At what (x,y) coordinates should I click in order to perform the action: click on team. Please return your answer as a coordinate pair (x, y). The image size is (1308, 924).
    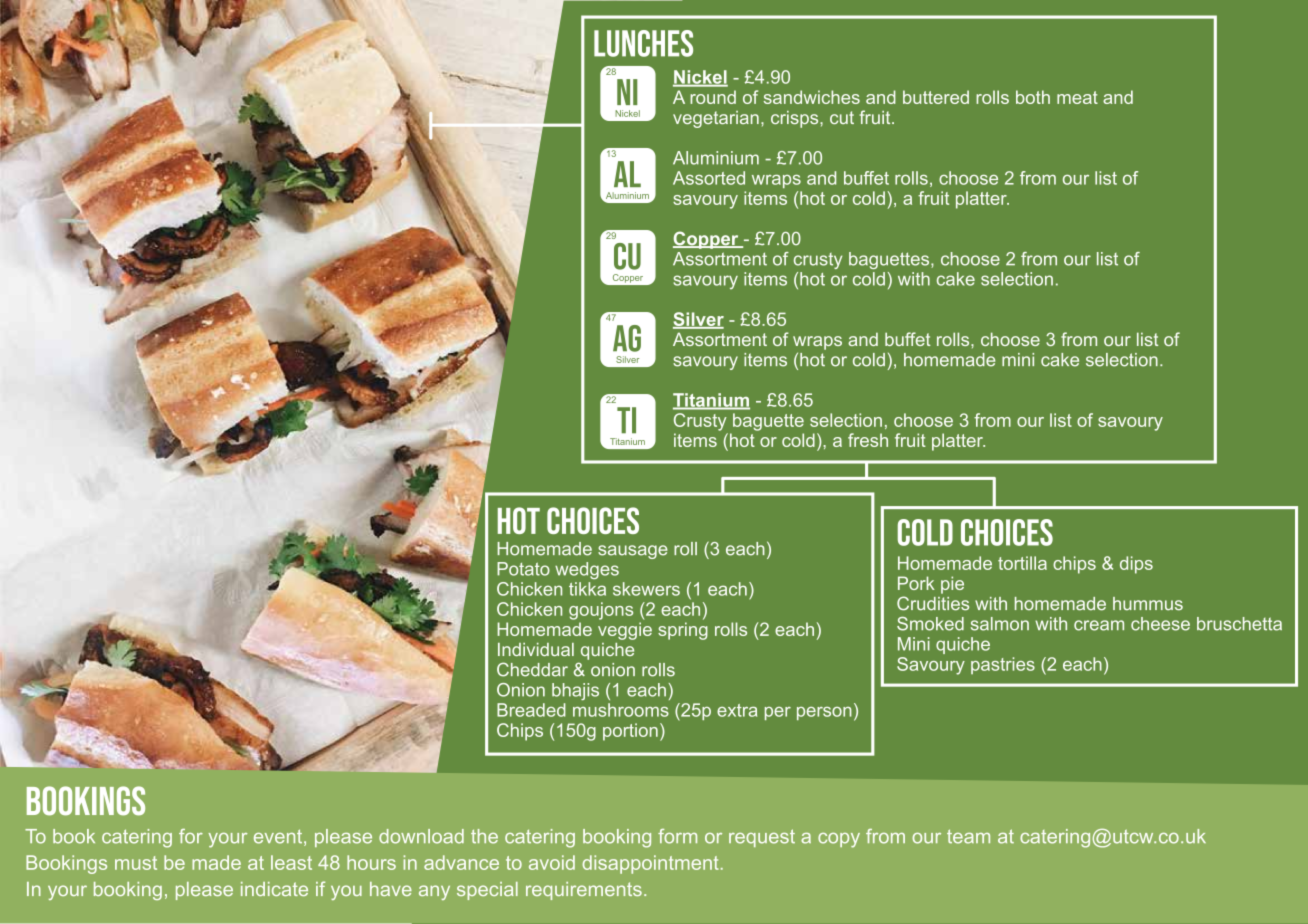
    Looking at the image, I should click on (968, 836).
